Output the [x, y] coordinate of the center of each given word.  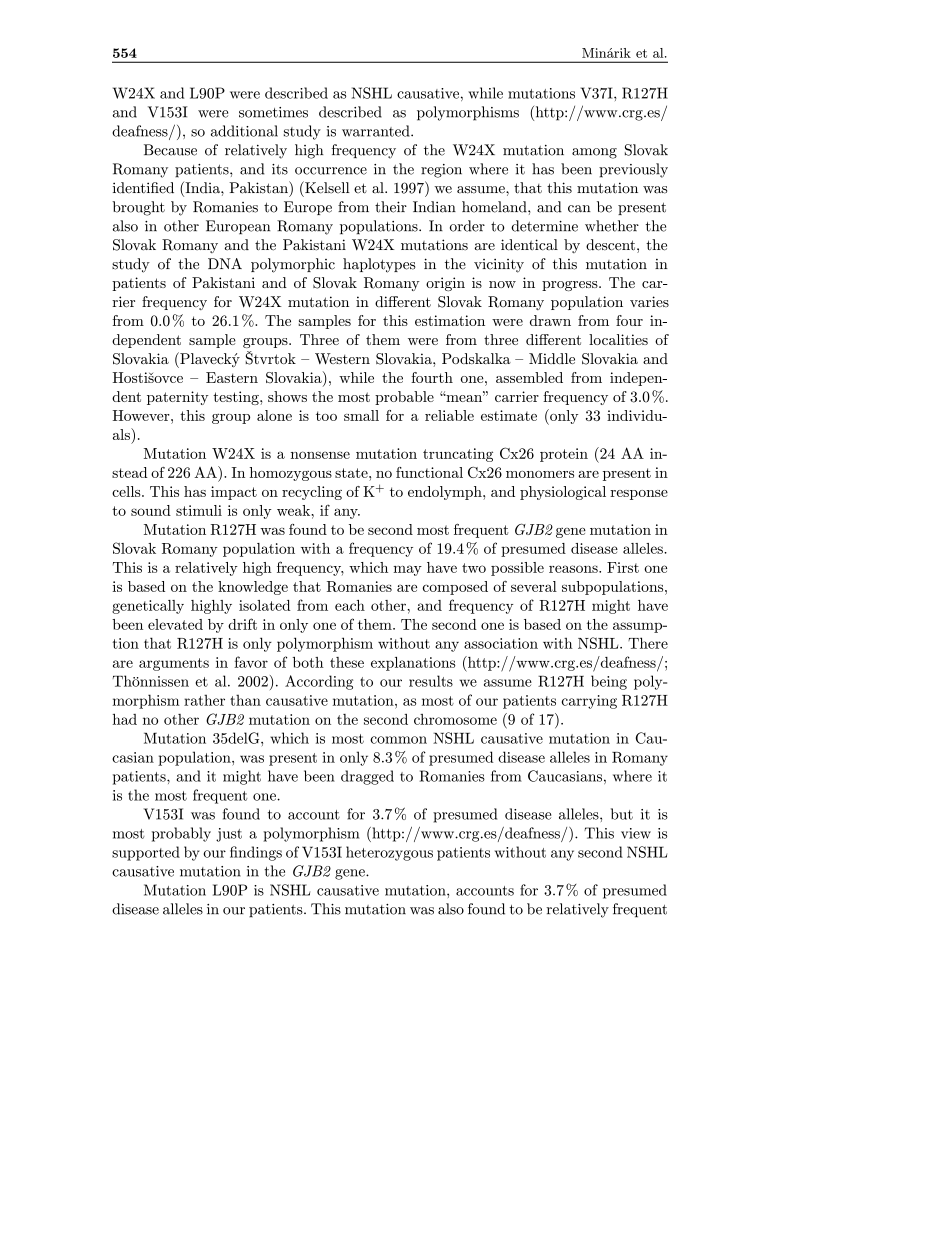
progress [571, 286]
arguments [174, 664]
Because [170, 150]
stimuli [199, 510]
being [609, 682]
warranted [377, 131]
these [347, 662]
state [352, 473]
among [594, 153]
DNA [225, 263]
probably [181, 834]
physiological [563, 493]
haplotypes [379, 265]
